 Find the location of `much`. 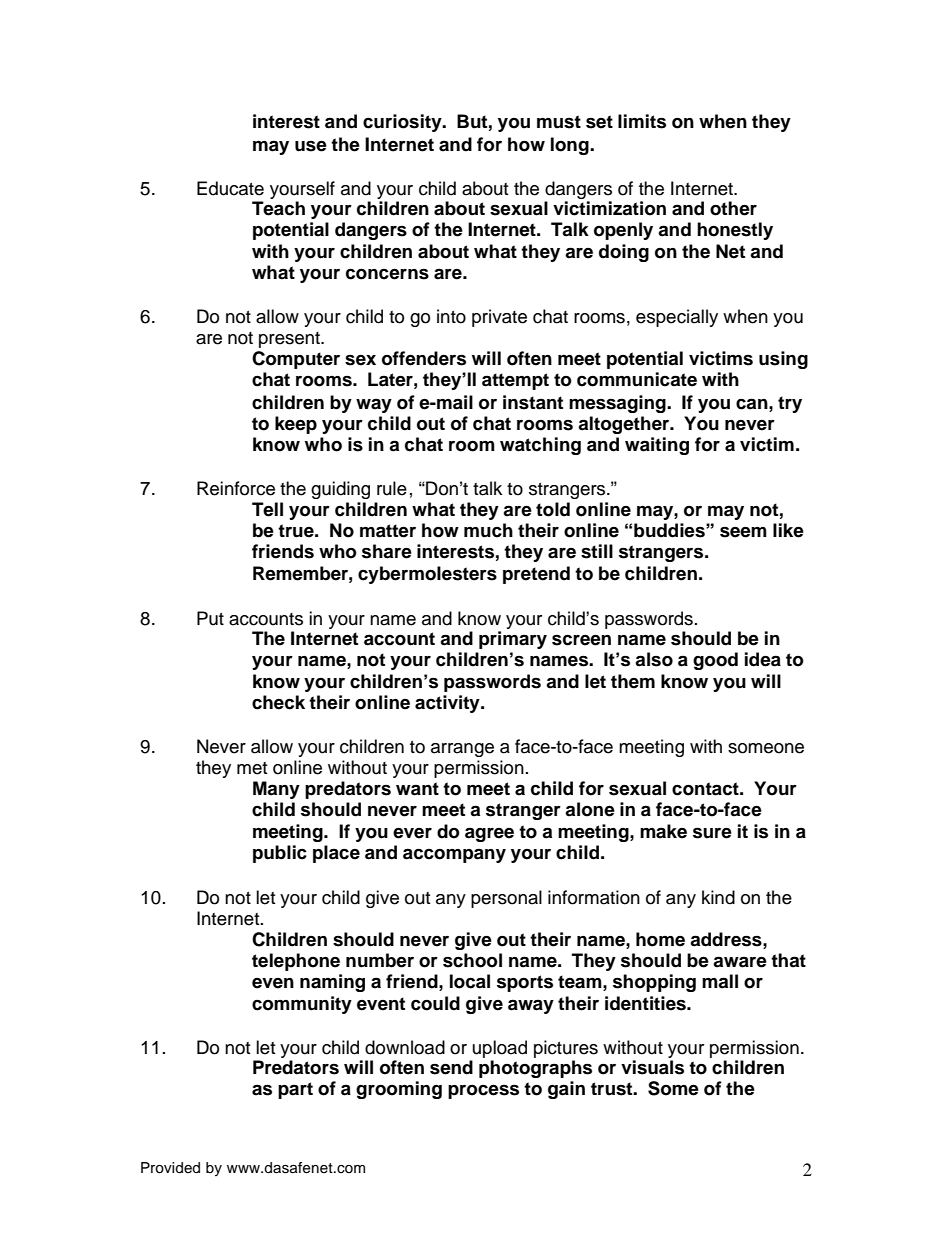

much is located at coordinates (488, 530).
